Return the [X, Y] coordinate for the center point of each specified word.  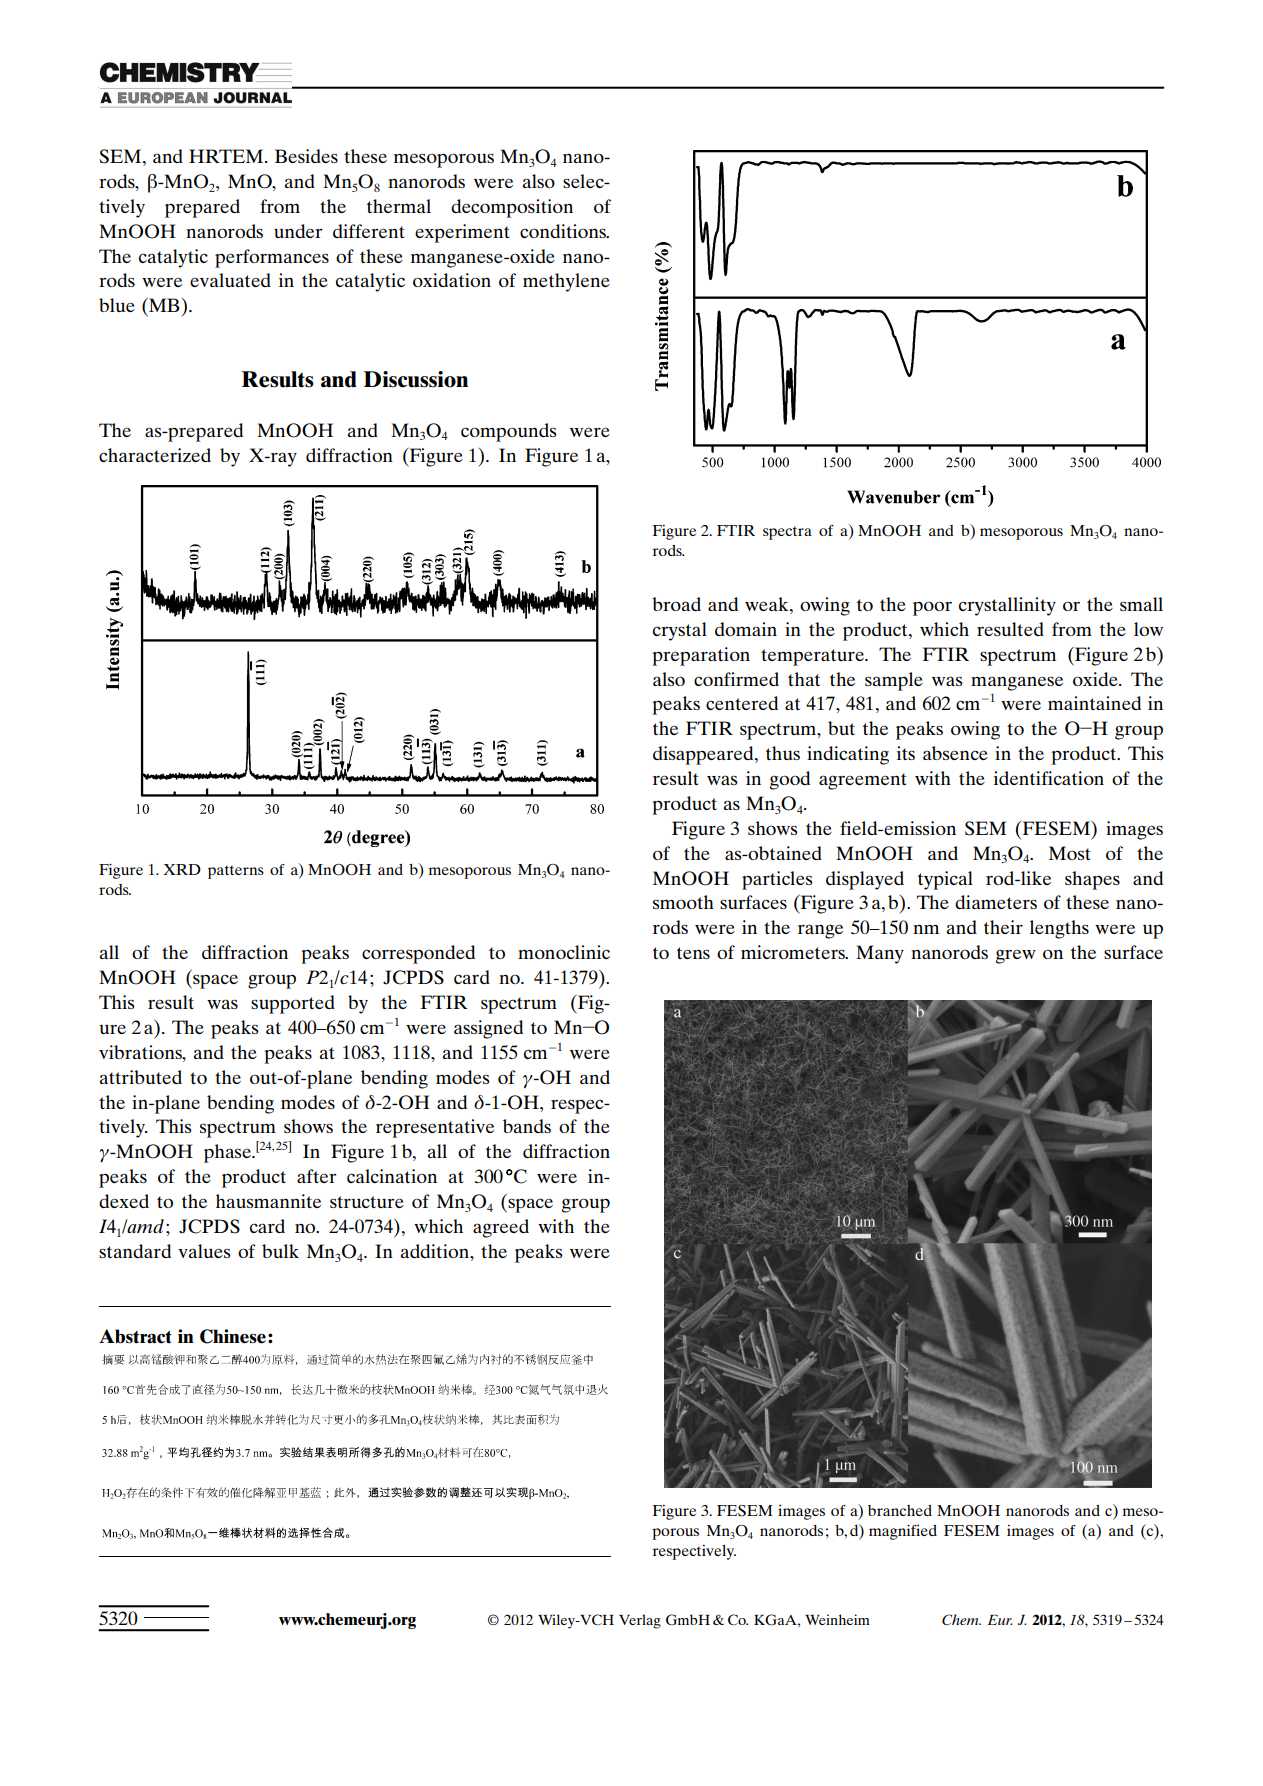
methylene [566, 282]
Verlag [640, 1621]
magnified [903, 1532]
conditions [564, 231]
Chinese [233, 1336]
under [298, 231]
